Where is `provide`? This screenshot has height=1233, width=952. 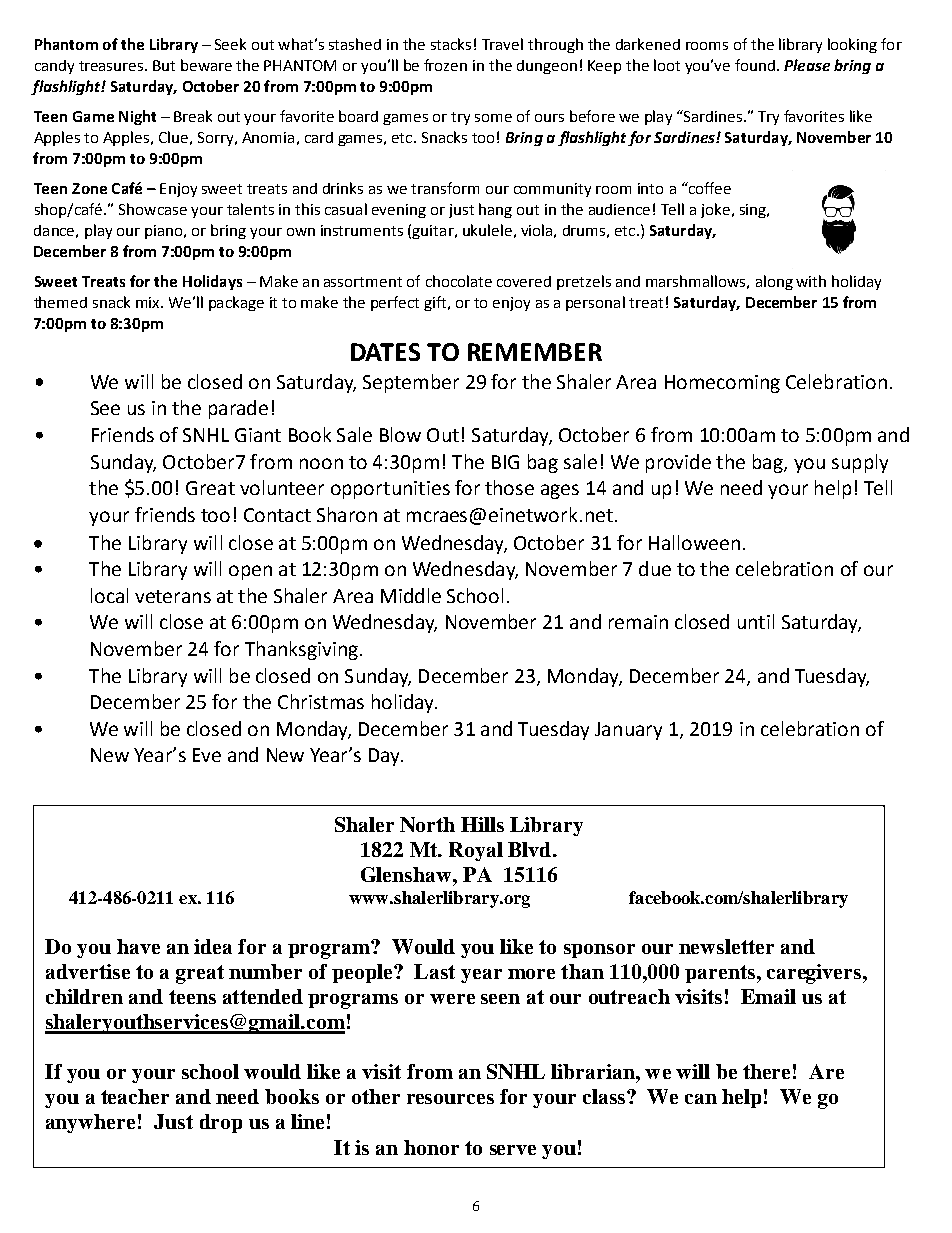
provide is located at coordinates (678, 463).
